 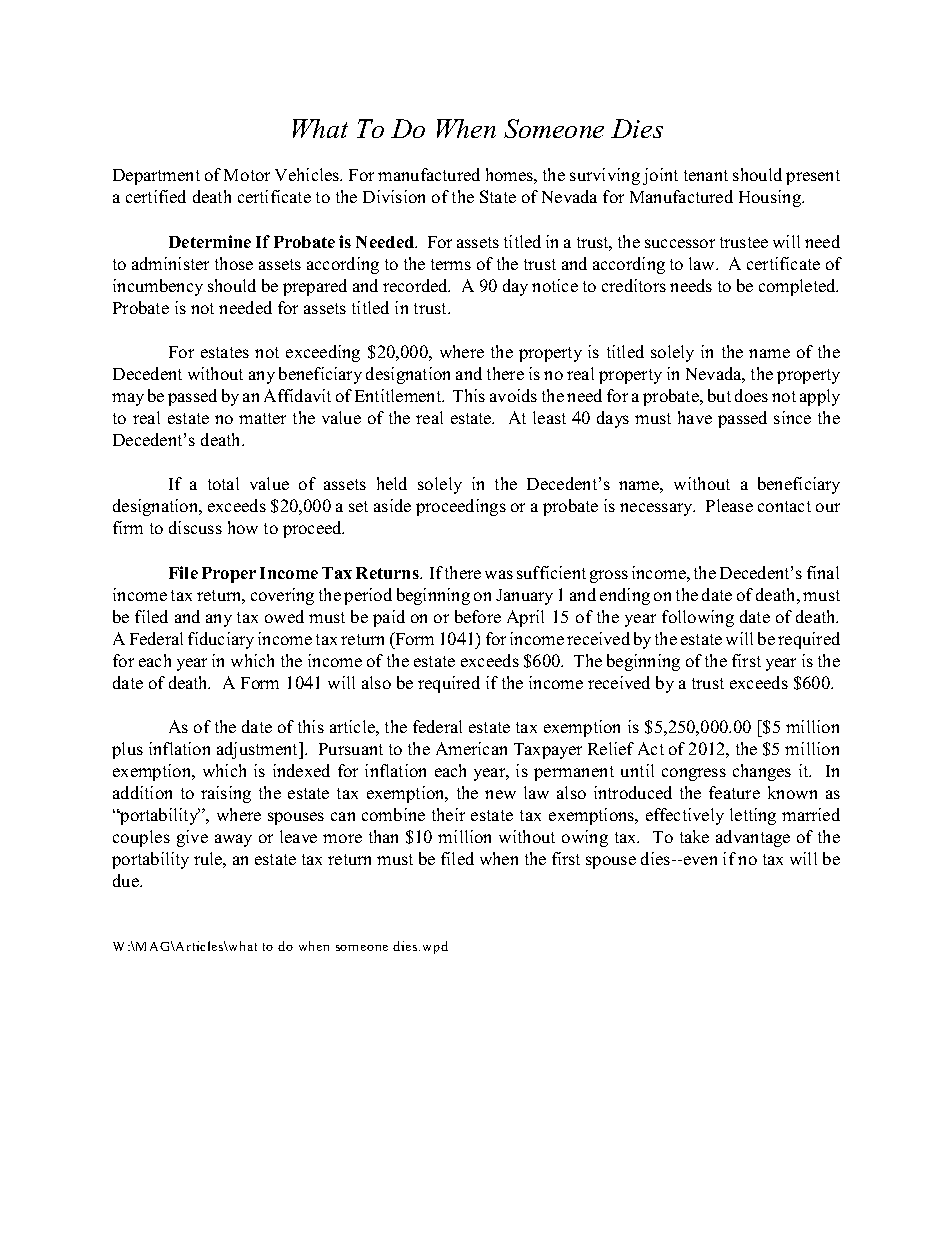 What do you see at coordinates (762, 772) in the document?
I see `changes` at bounding box center [762, 772].
